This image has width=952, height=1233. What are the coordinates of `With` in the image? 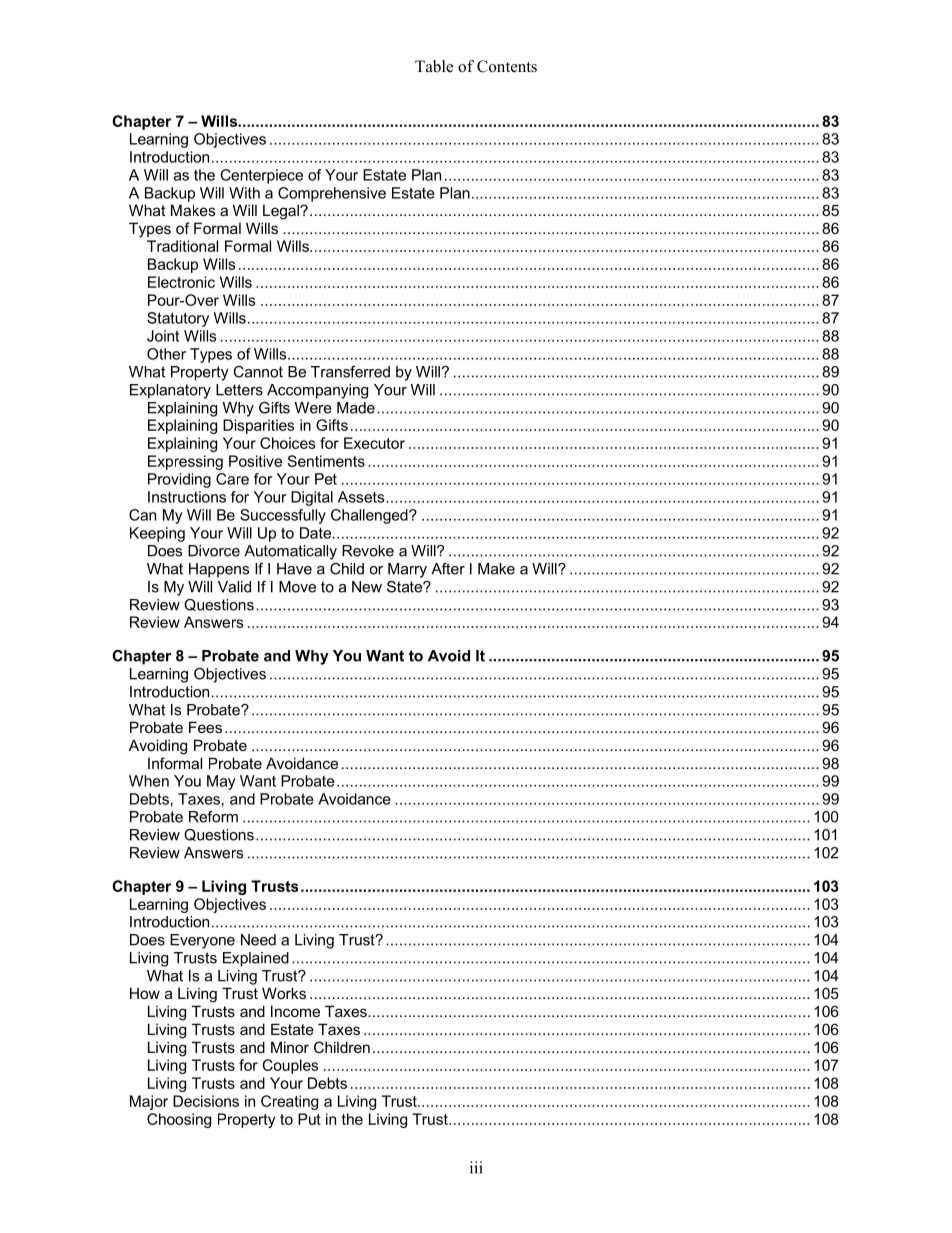 It's located at (244, 193).
